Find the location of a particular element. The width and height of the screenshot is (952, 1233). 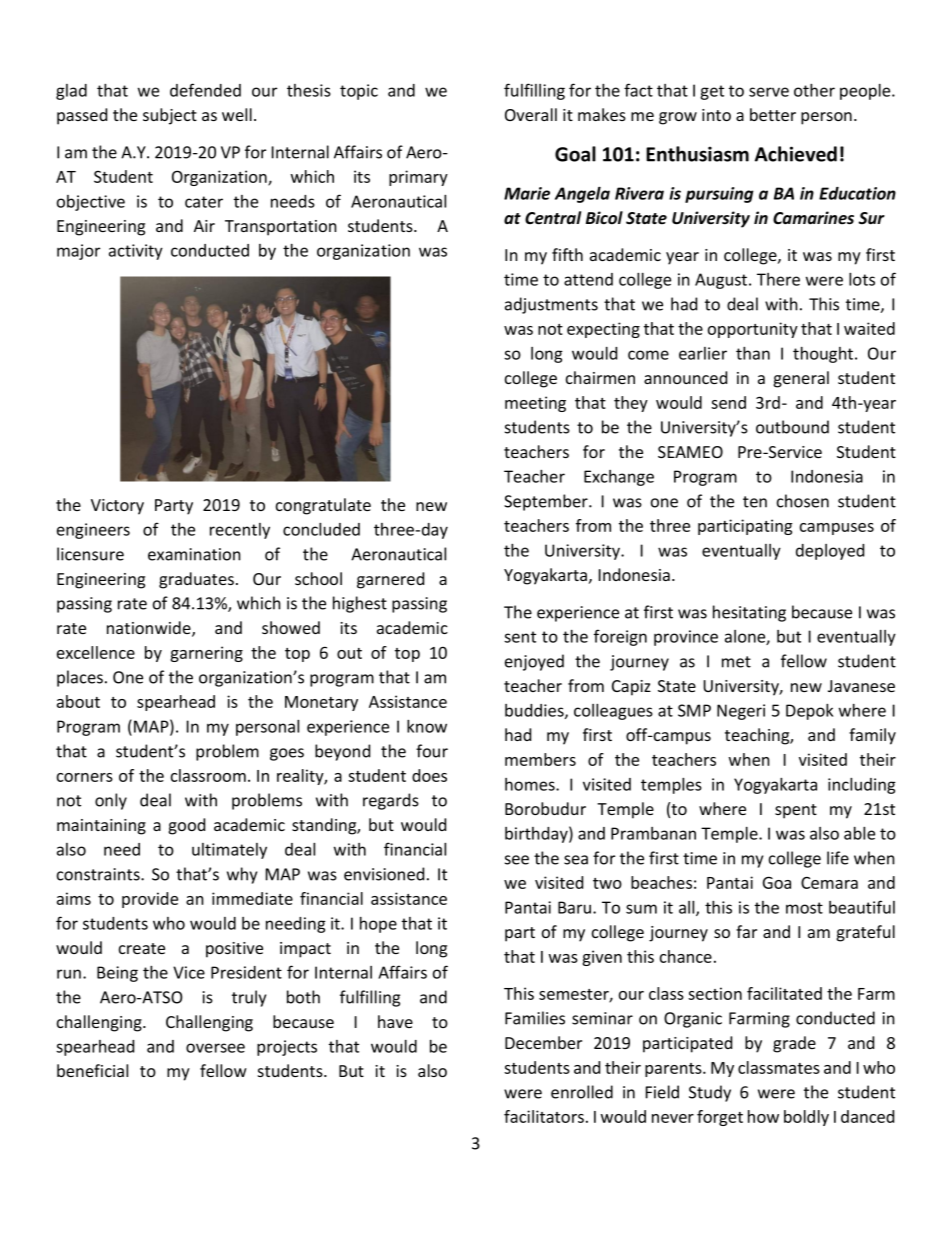

subject is located at coordinates (170, 116).
